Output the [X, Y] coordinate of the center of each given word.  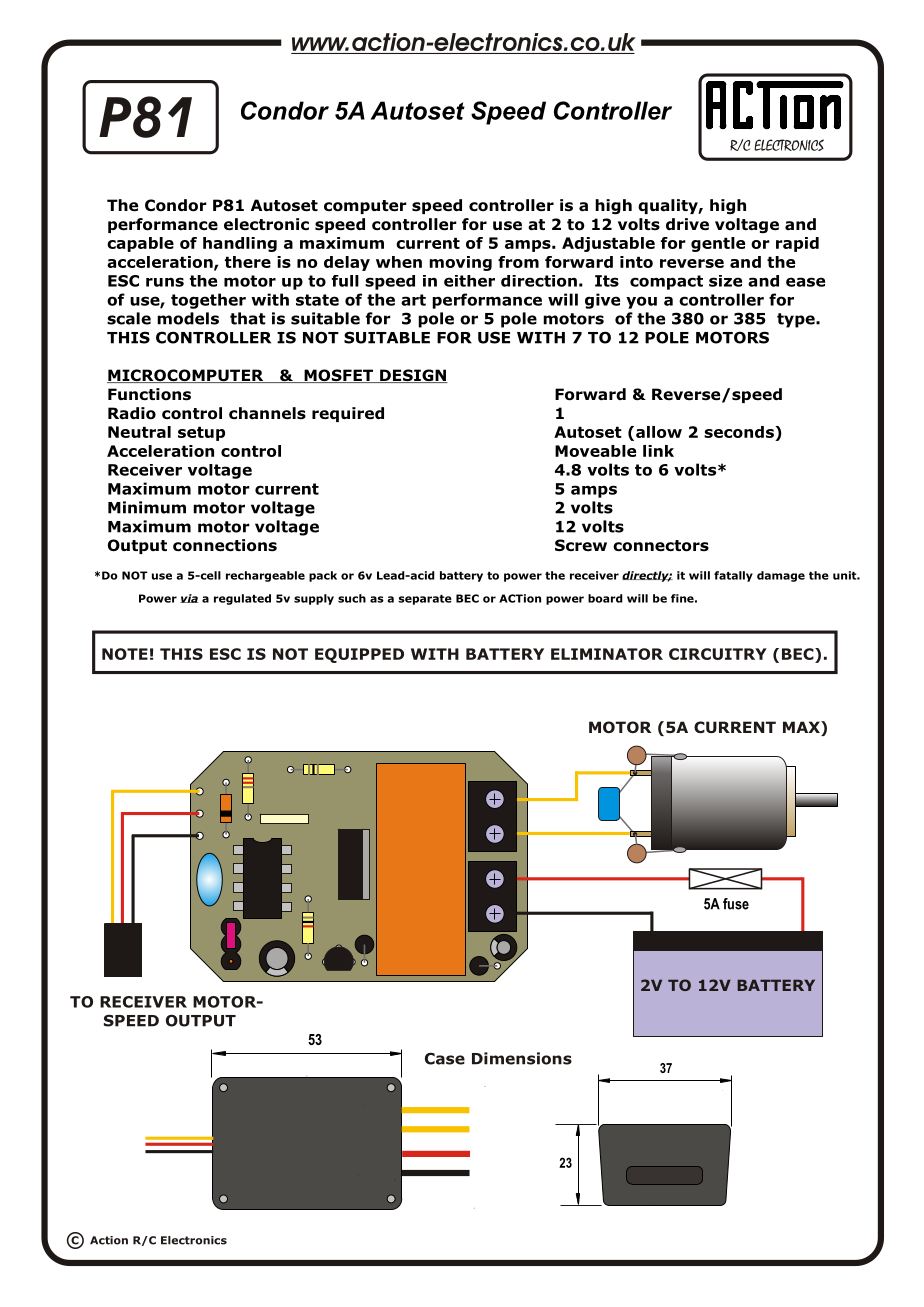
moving [460, 263]
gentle [718, 244]
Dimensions [522, 1058]
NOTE [125, 654]
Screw [581, 545]
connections [225, 545]
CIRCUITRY [718, 654]
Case [445, 1058]
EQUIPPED [359, 655]
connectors [661, 546]
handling [240, 244]
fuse [736, 904]
